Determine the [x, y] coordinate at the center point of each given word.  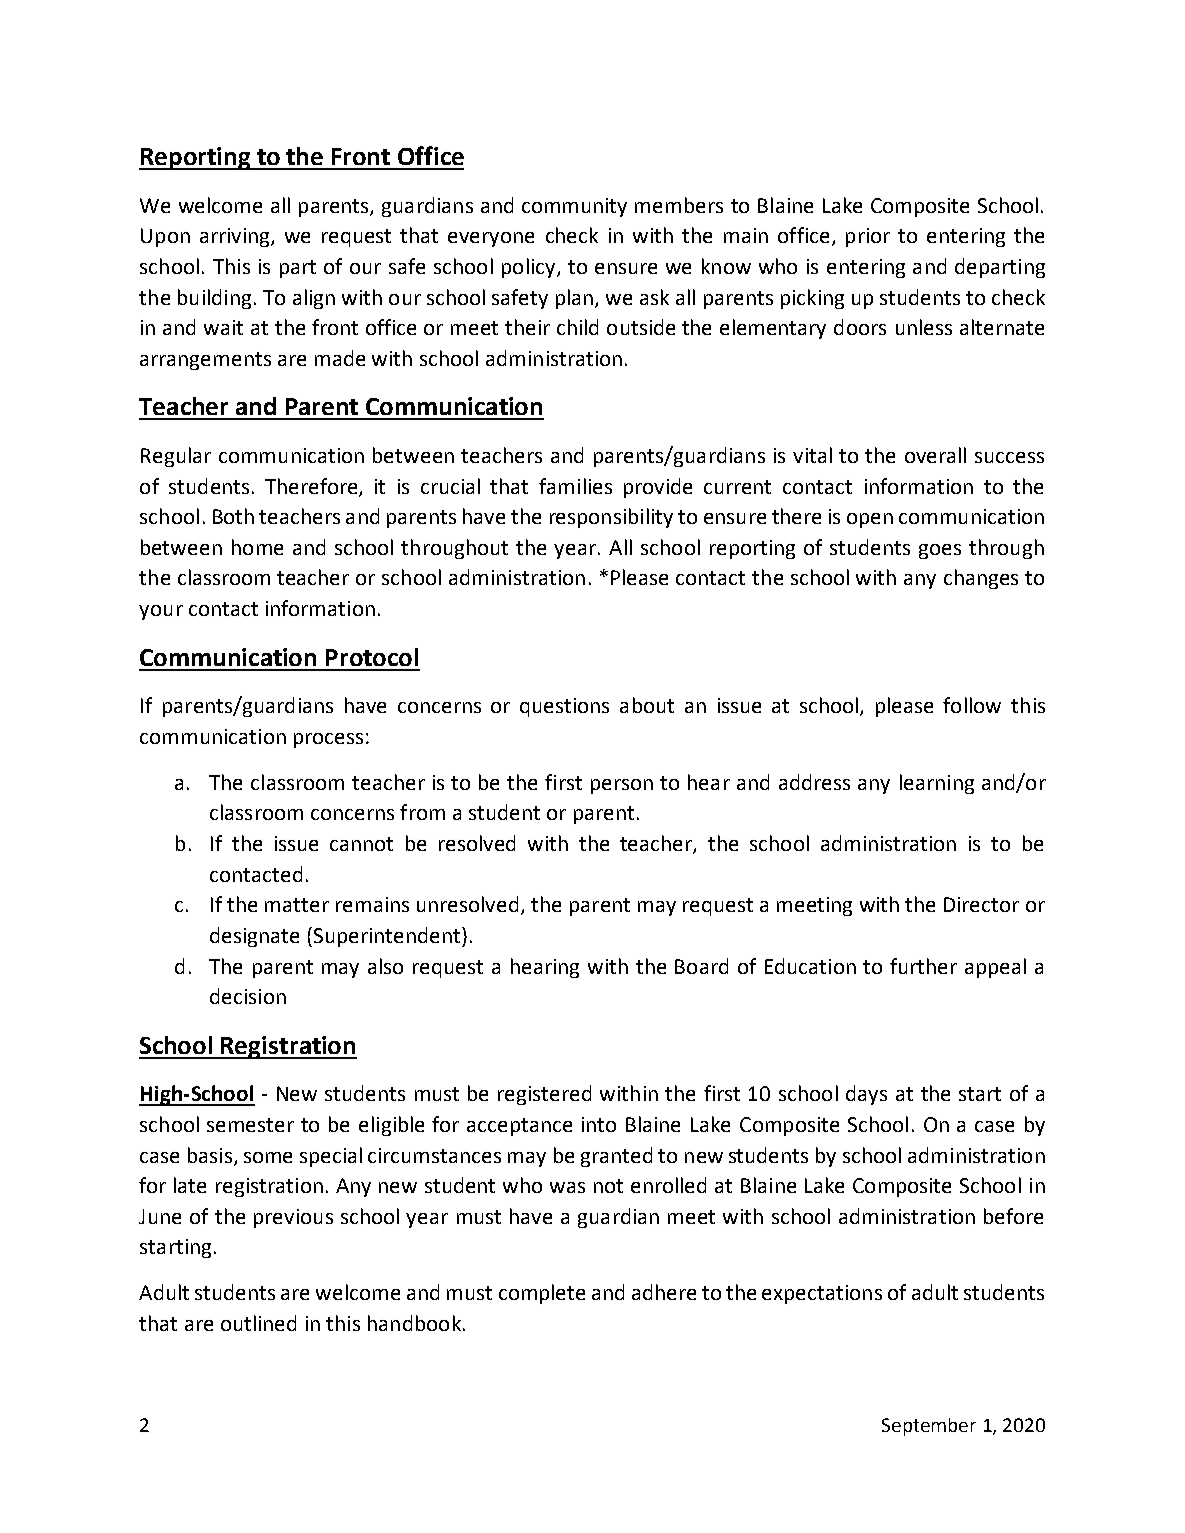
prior [868, 237]
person [622, 786]
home [257, 547]
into [599, 1124]
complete [542, 1294]
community [574, 207]
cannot [361, 844]
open [870, 520]
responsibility [611, 518]
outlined [258, 1323]
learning [937, 784]
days [866, 1095]
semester [250, 1125]
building [214, 299]
